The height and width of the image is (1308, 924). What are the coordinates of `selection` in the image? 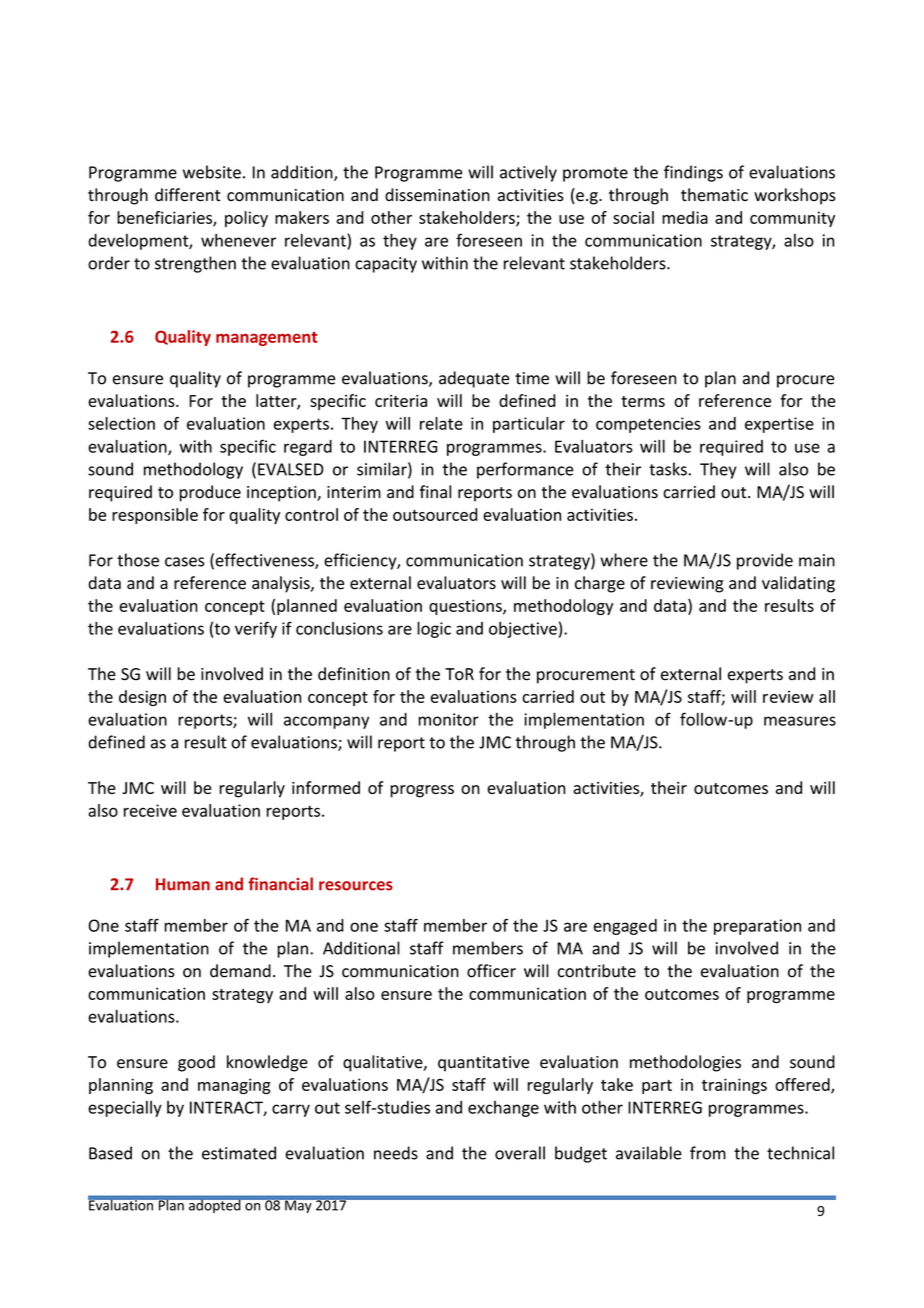 It's located at (121, 423).
